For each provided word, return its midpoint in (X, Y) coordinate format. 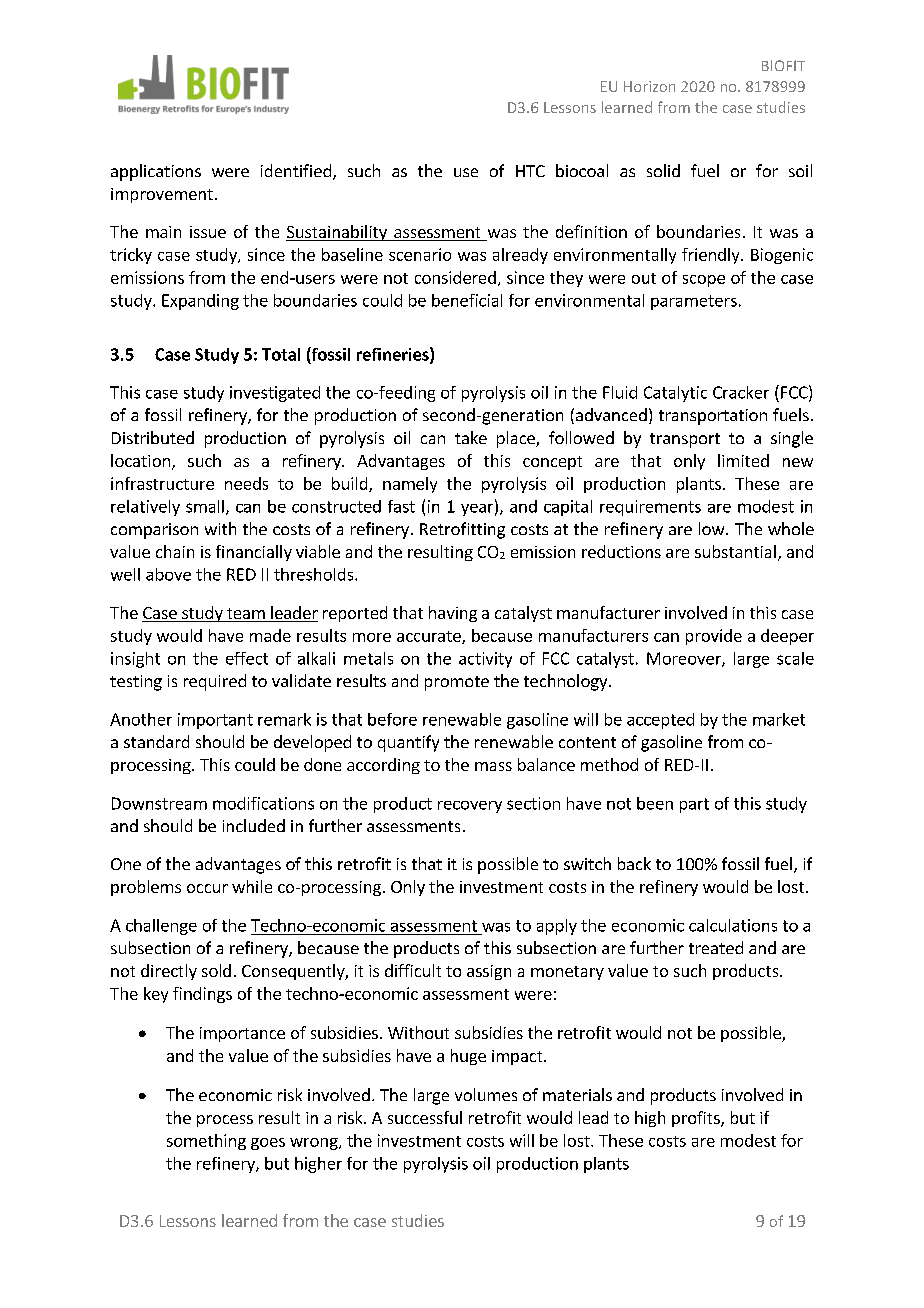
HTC (530, 171)
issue (208, 232)
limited (743, 460)
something (206, 1142)
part (694, 805)
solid (663, 170)
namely (410, 485)
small (205, 506)
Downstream (159, 803)
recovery (470, 807)
